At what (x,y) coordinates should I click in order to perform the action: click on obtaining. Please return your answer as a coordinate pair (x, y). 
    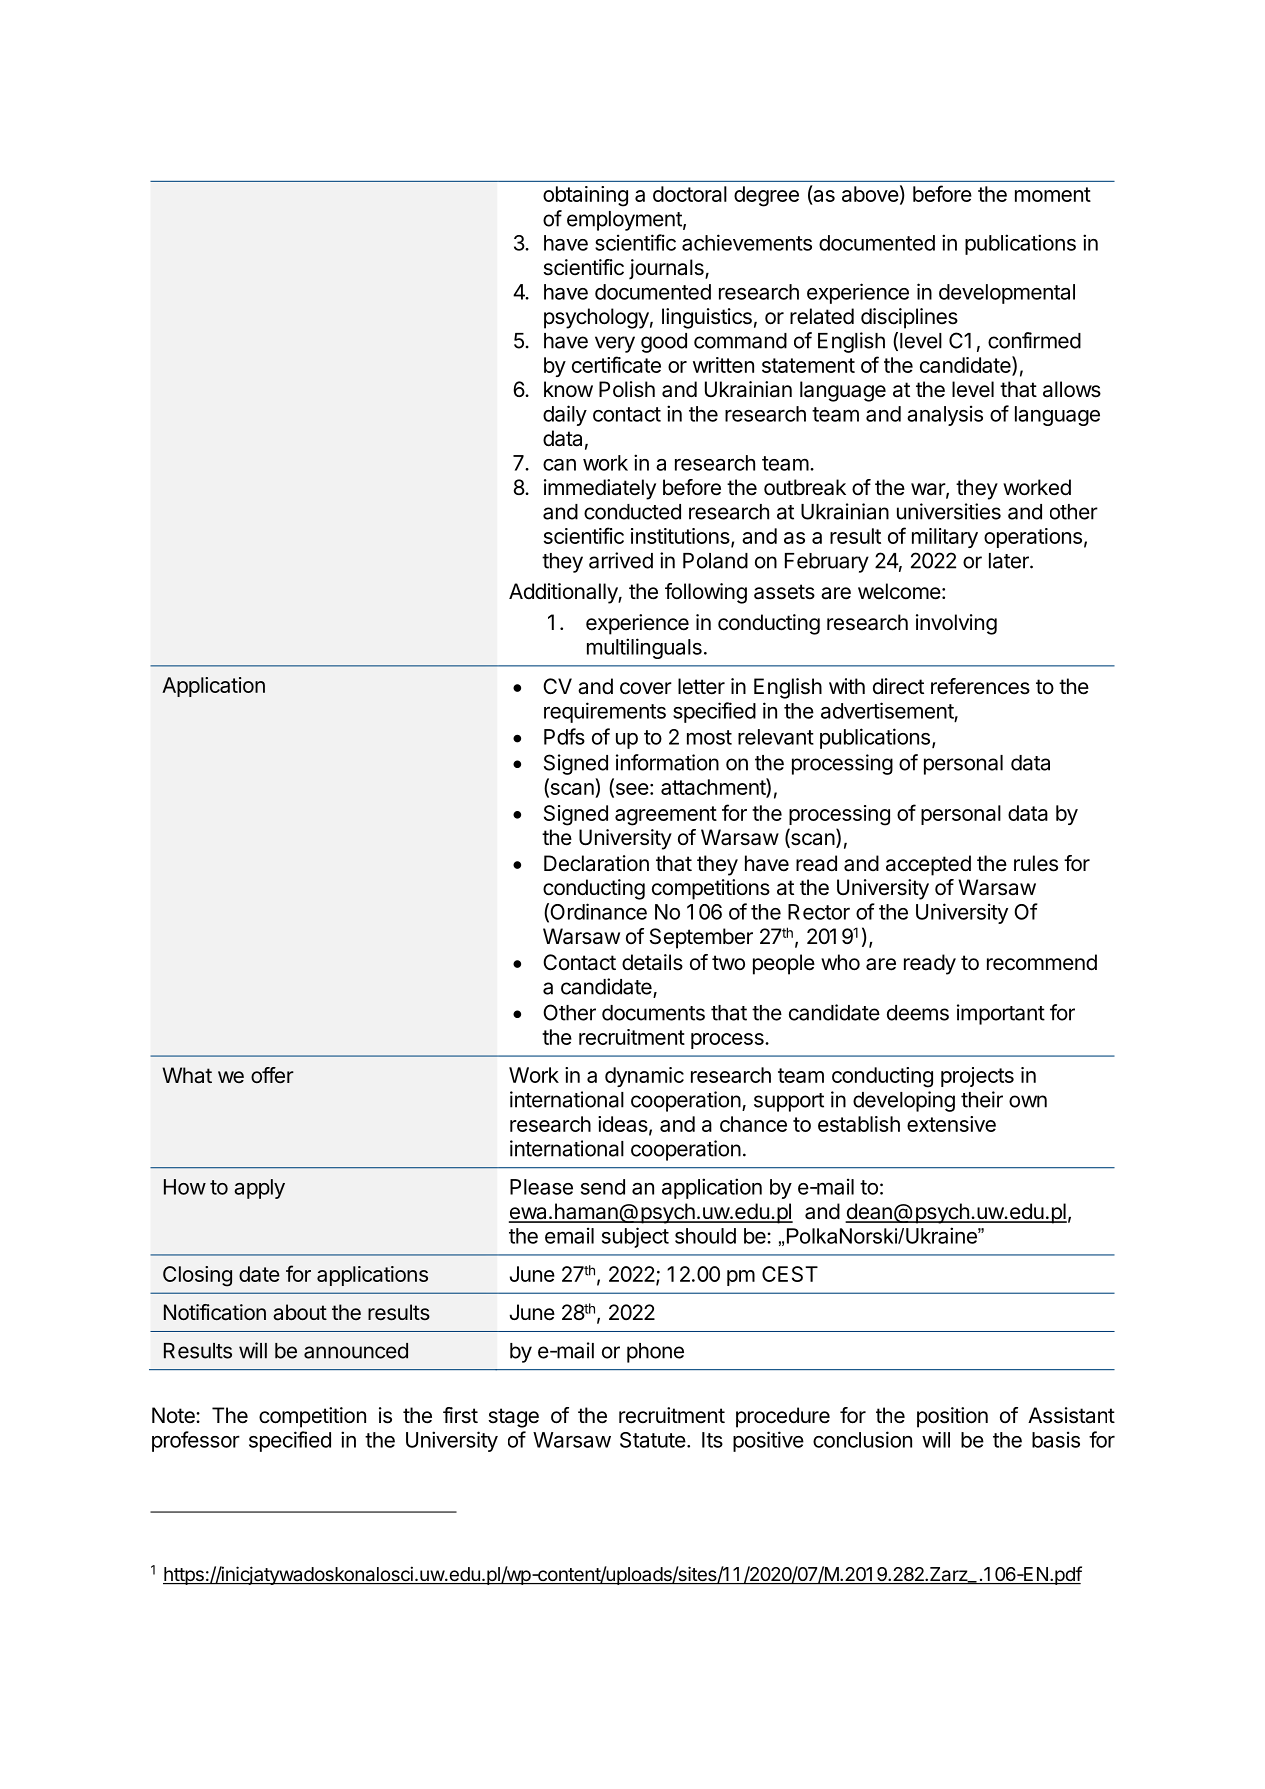
    Looking at the image, I should click on (585, 196).
